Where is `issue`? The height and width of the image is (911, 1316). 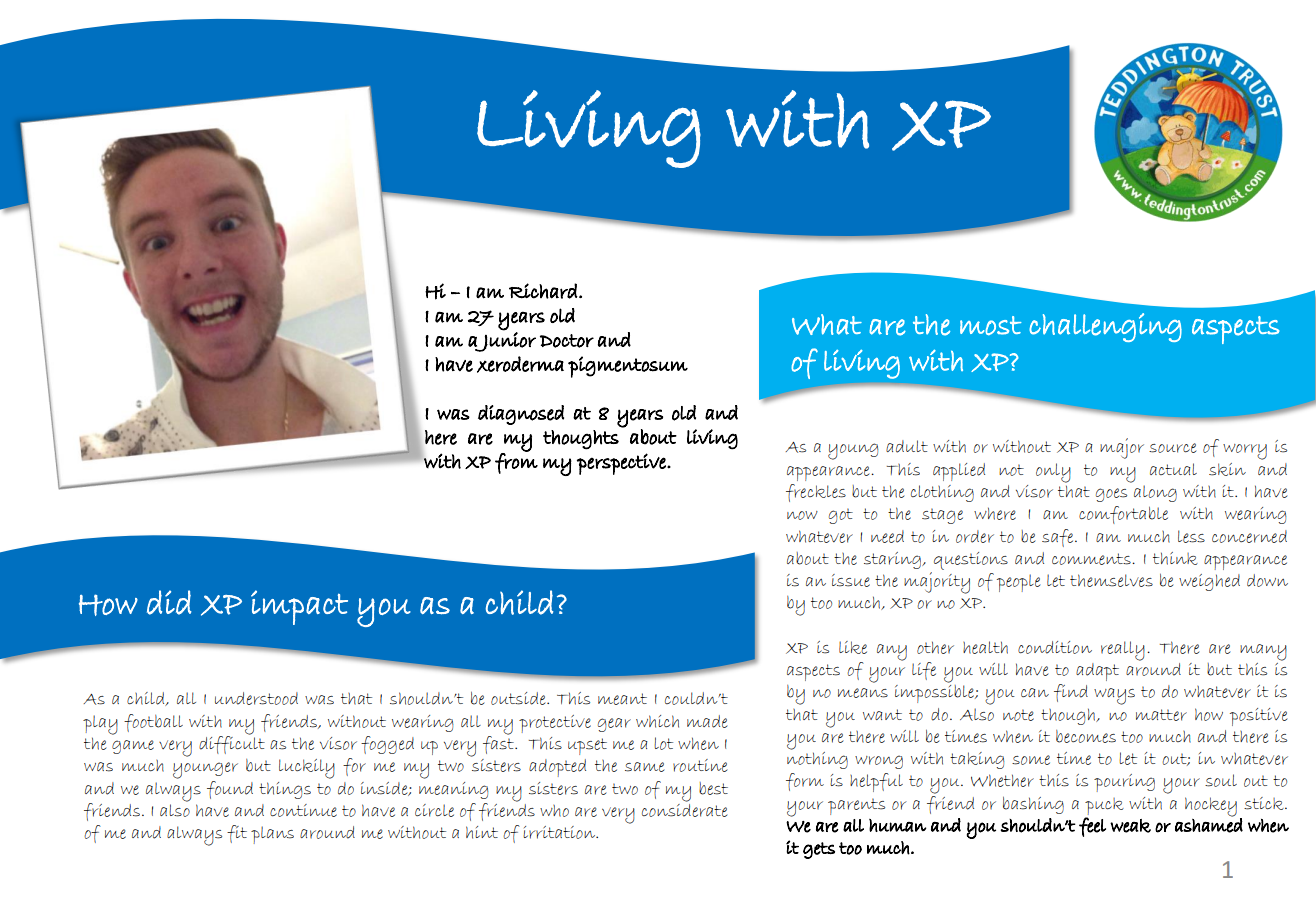
issue is located at coordinates (851, 580).
